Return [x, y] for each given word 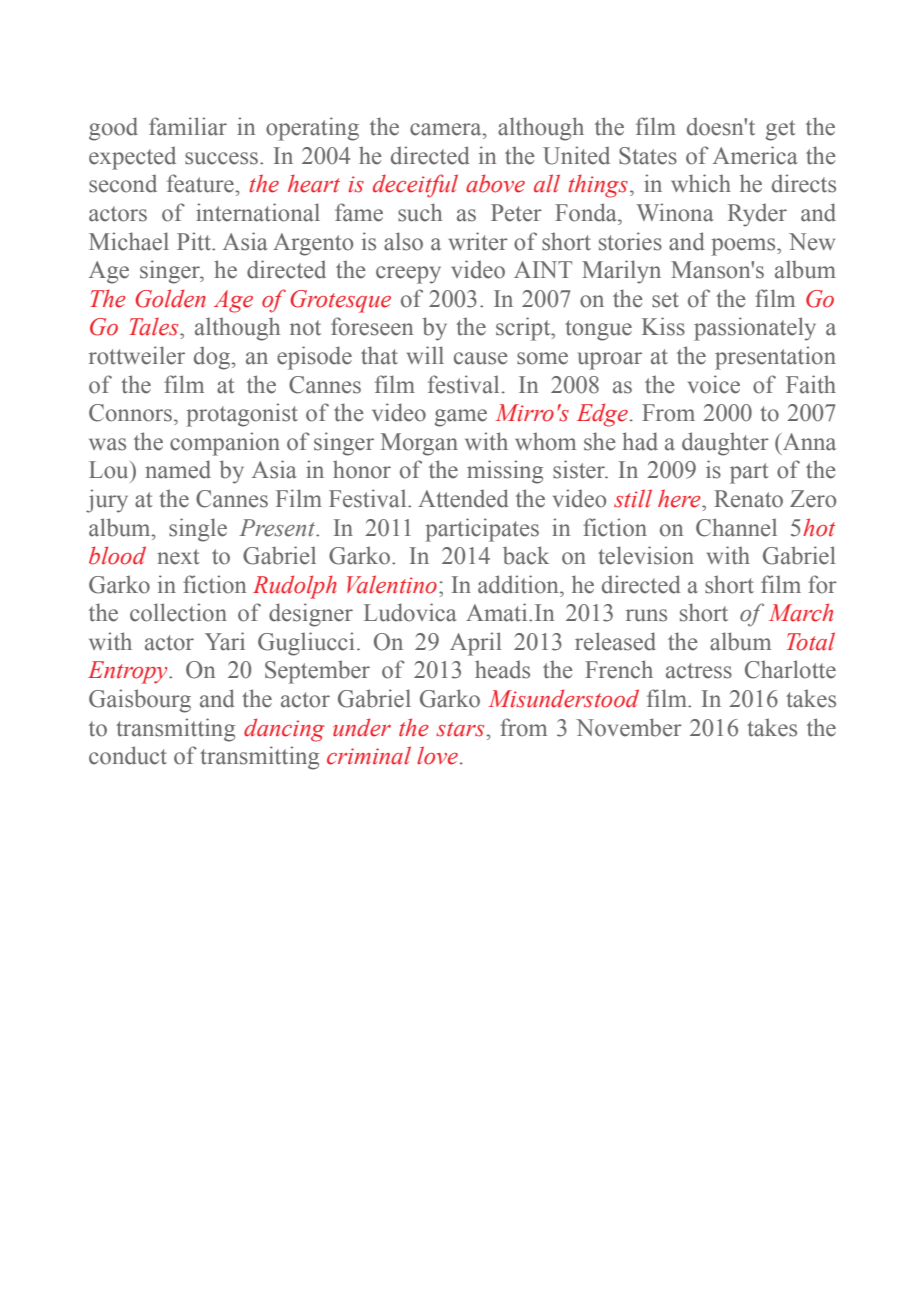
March [801, 612]
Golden [170, 298]
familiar [188, 126]
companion [225, 444]
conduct [128, 755]
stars [461, 729]
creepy [408, 275]
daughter [725, 444]
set [665, 300]
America [755, 155]
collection [178, 612]
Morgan [419, 444]
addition [519, 584]
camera [447, 129]
